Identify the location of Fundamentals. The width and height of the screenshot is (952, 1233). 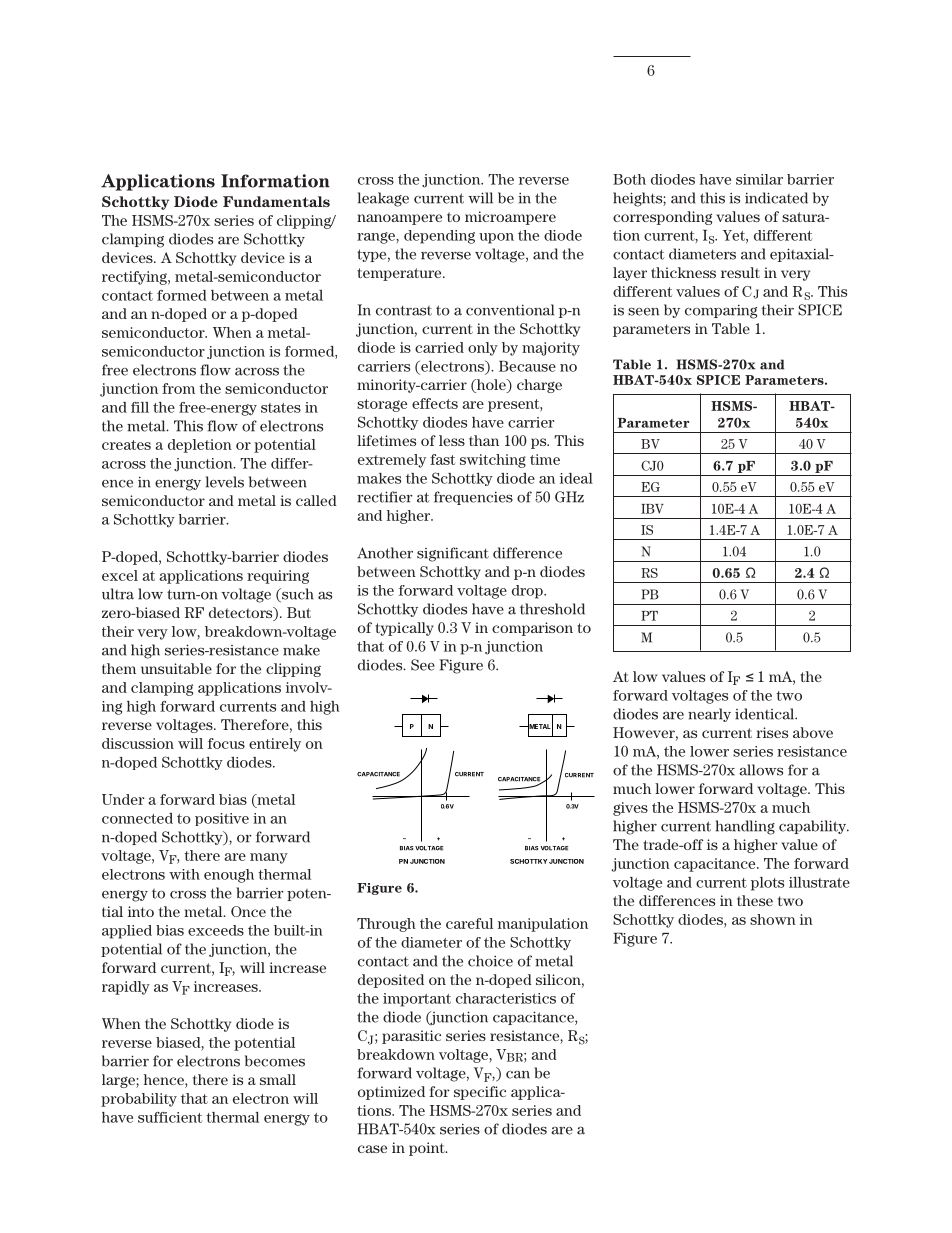
(276, 201).
